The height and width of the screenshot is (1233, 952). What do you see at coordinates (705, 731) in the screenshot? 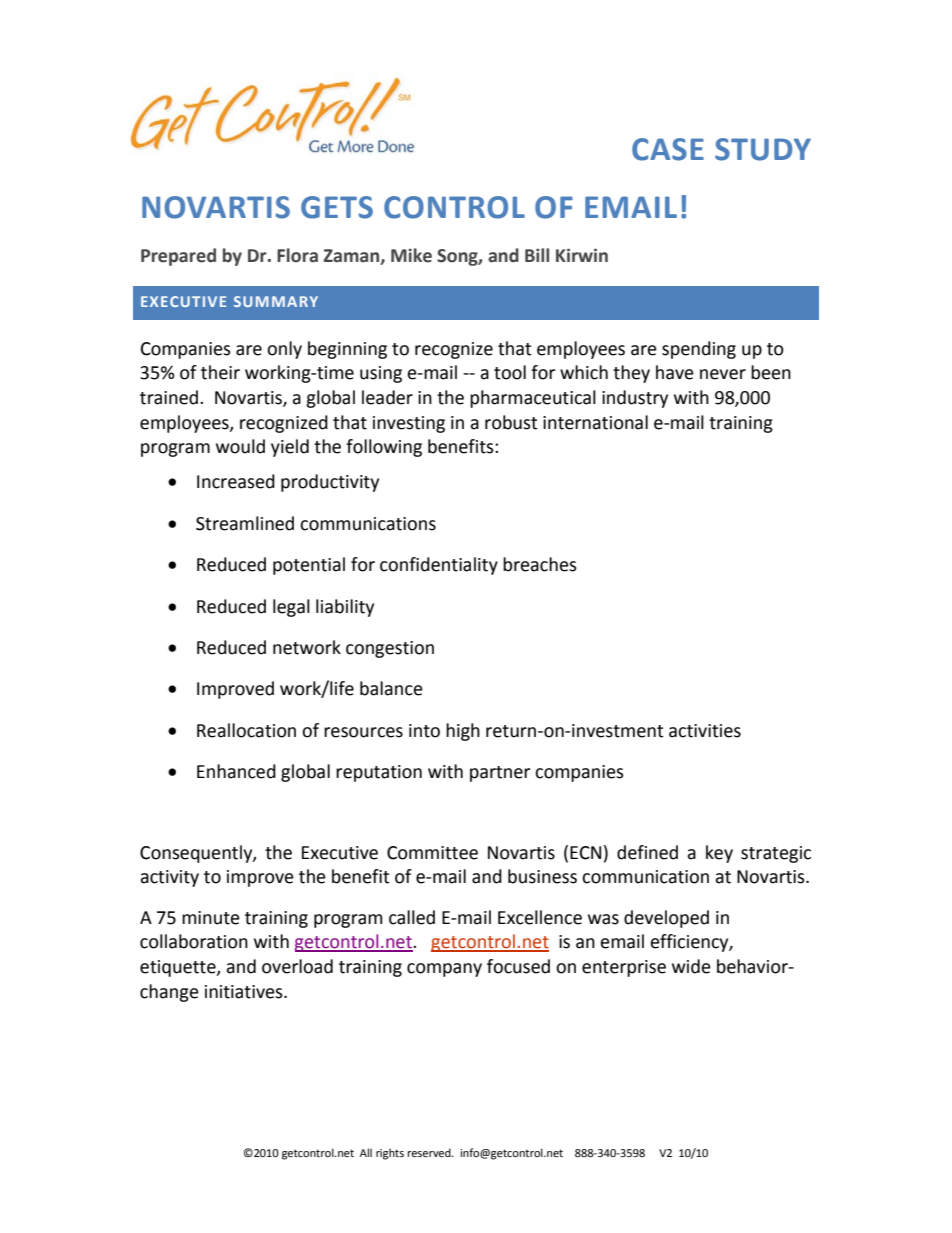
I see `activities` at bounding box center [705, 731].
